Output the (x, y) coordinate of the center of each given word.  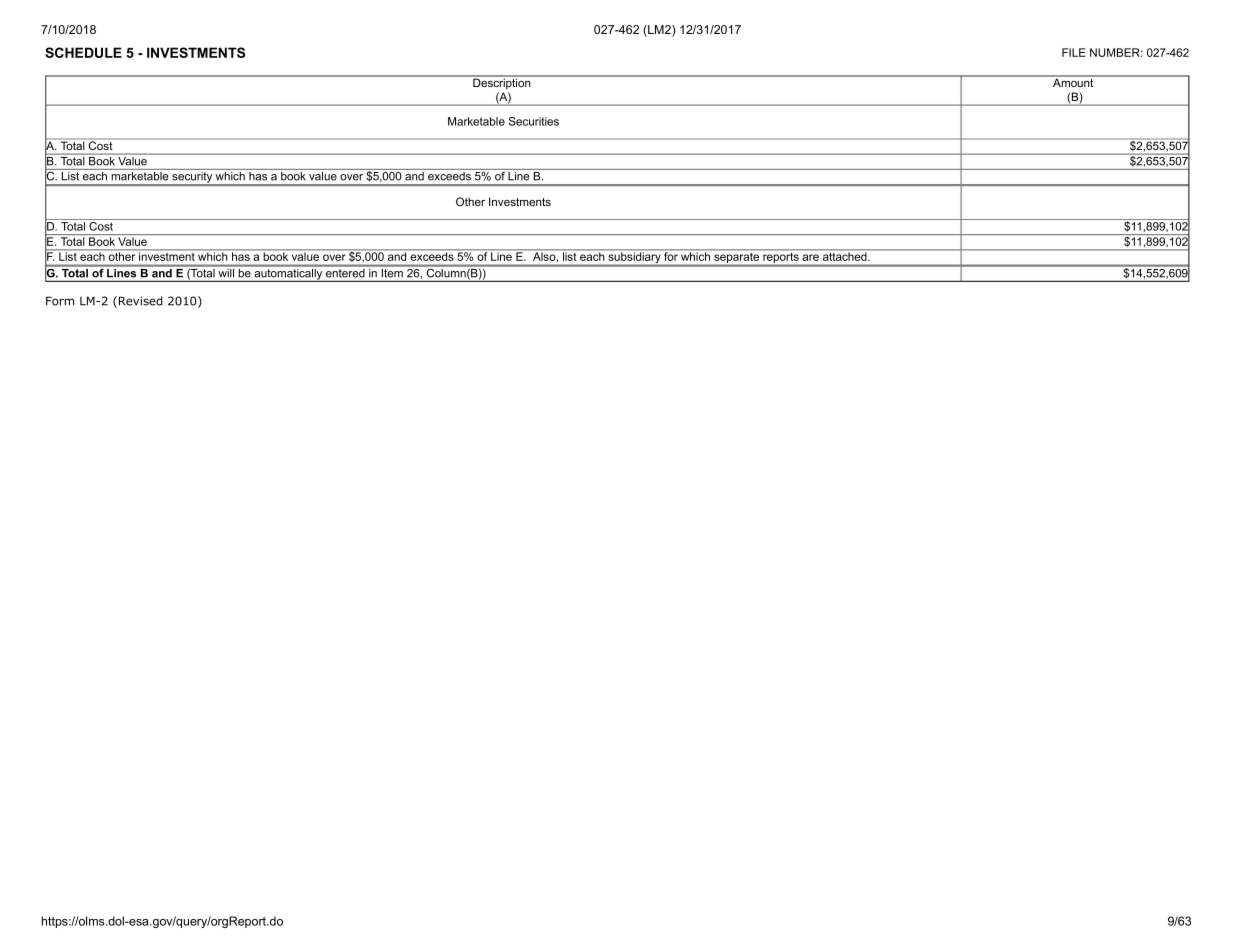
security (192, 177)
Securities (534, 121)
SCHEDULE (83, 52)
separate (737, 259)
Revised (139, 302)
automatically (288, 274)
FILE (1074, 52)
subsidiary (634, 259)
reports (781, 259)
